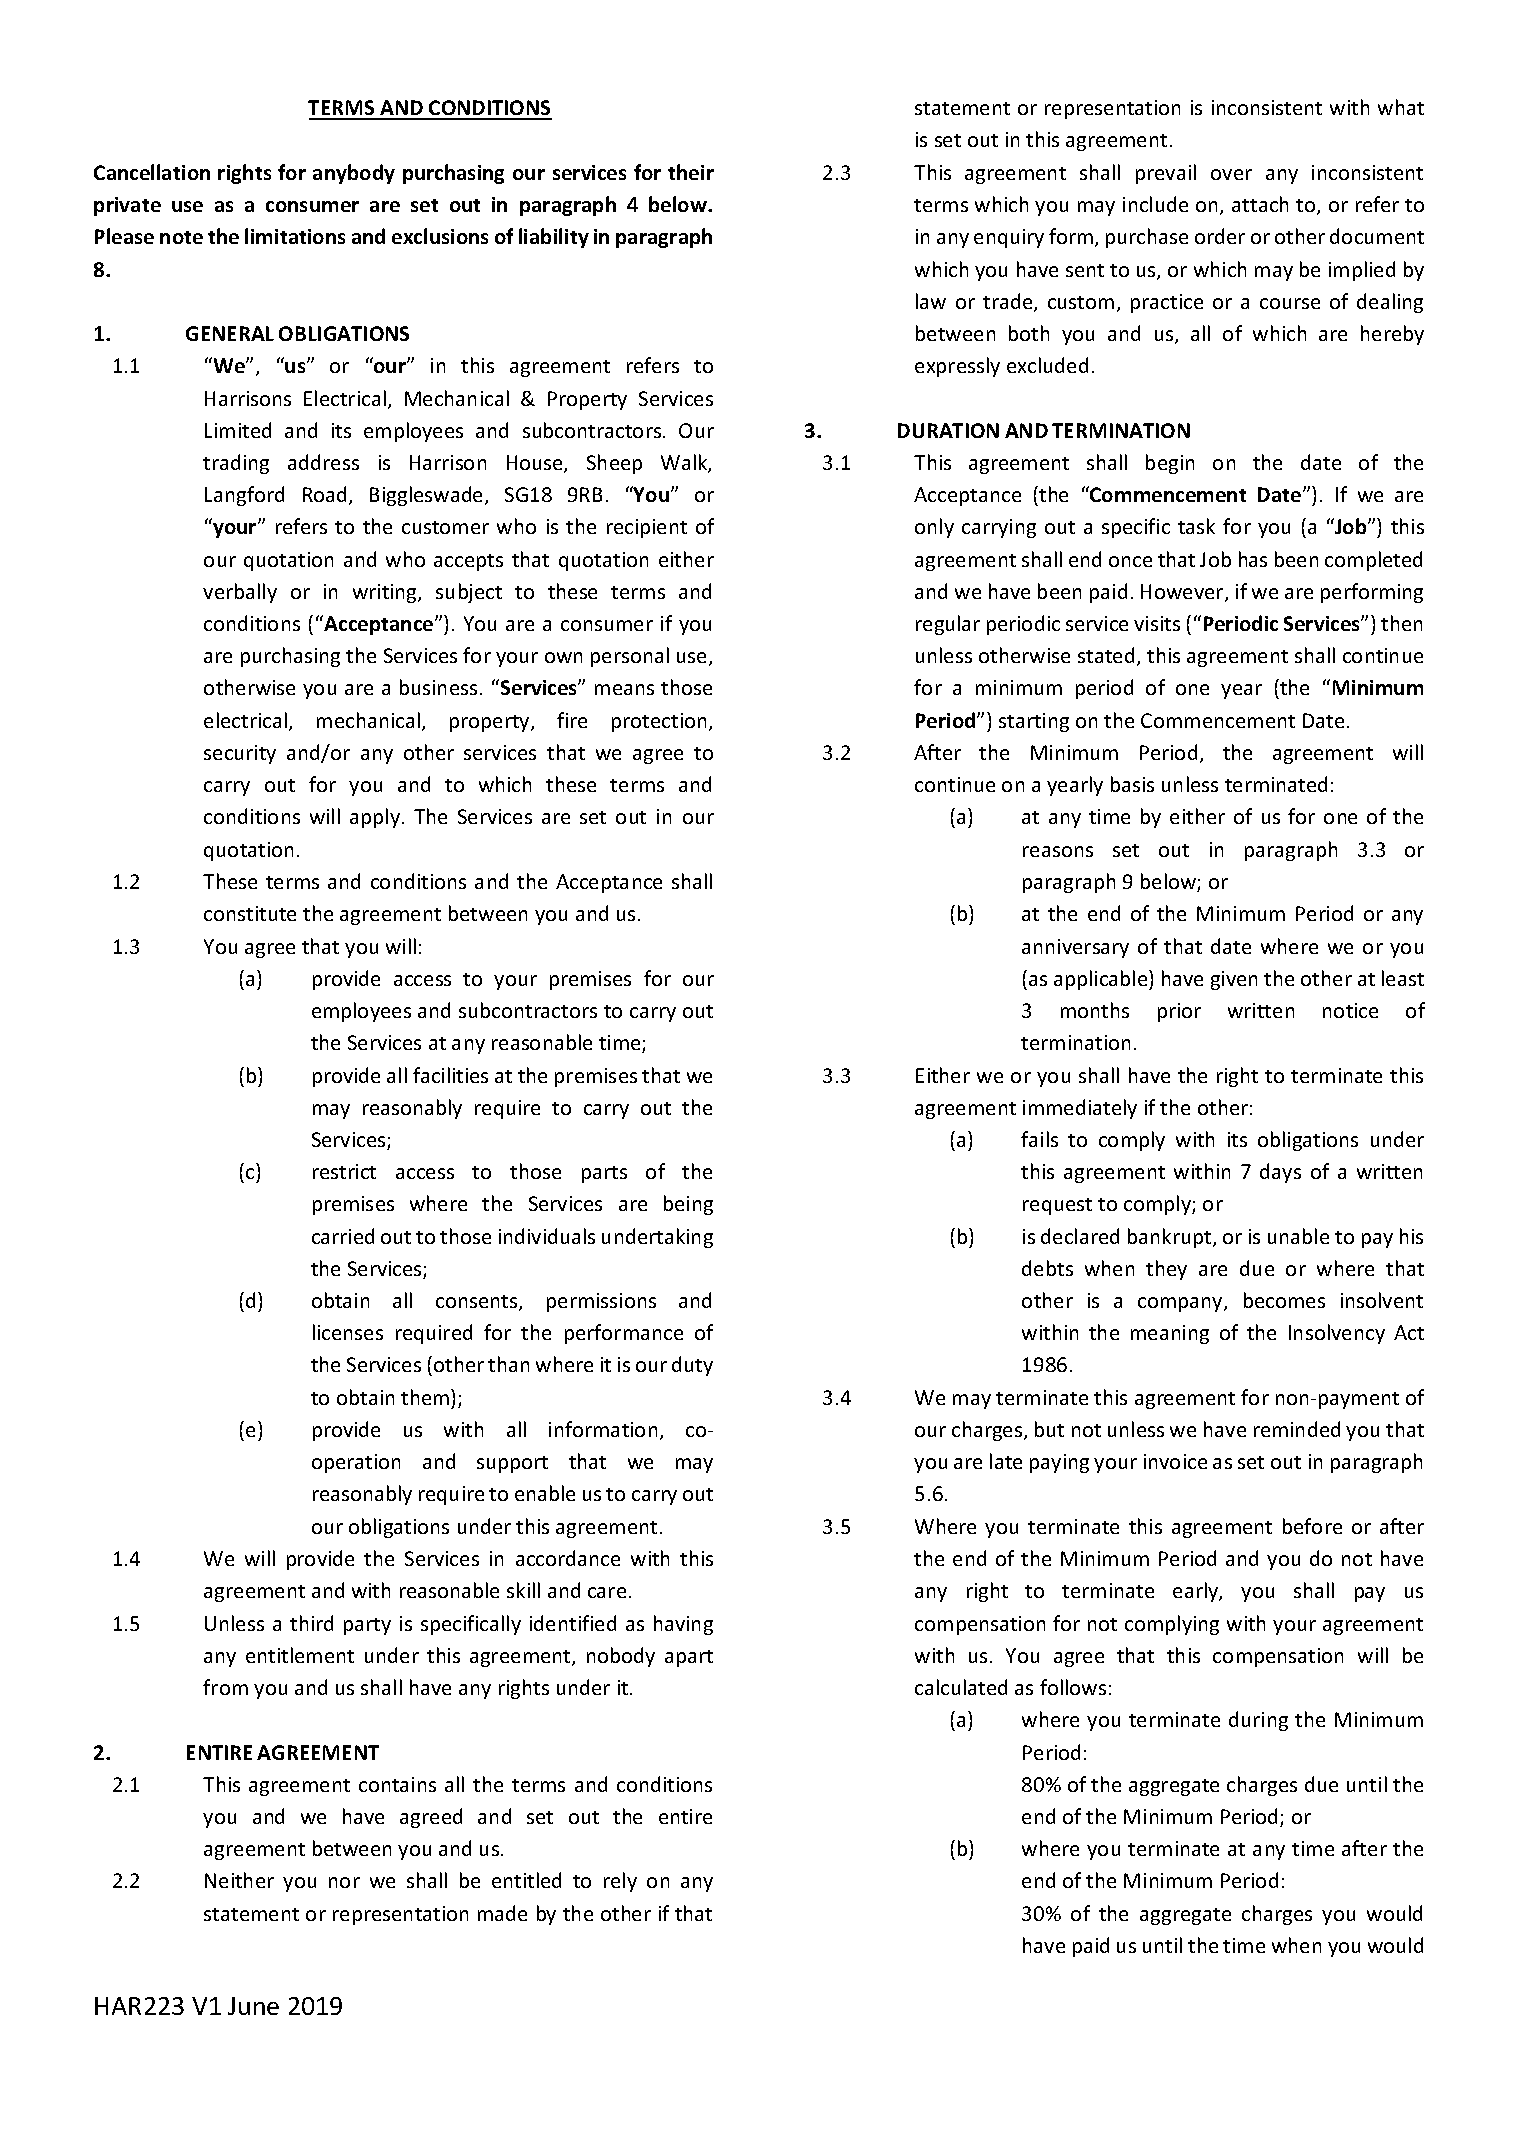 The width and height of the page is (1519, 2148). Describe the element at coordinates (1231, 174) in the page. I see `over` at that location.
